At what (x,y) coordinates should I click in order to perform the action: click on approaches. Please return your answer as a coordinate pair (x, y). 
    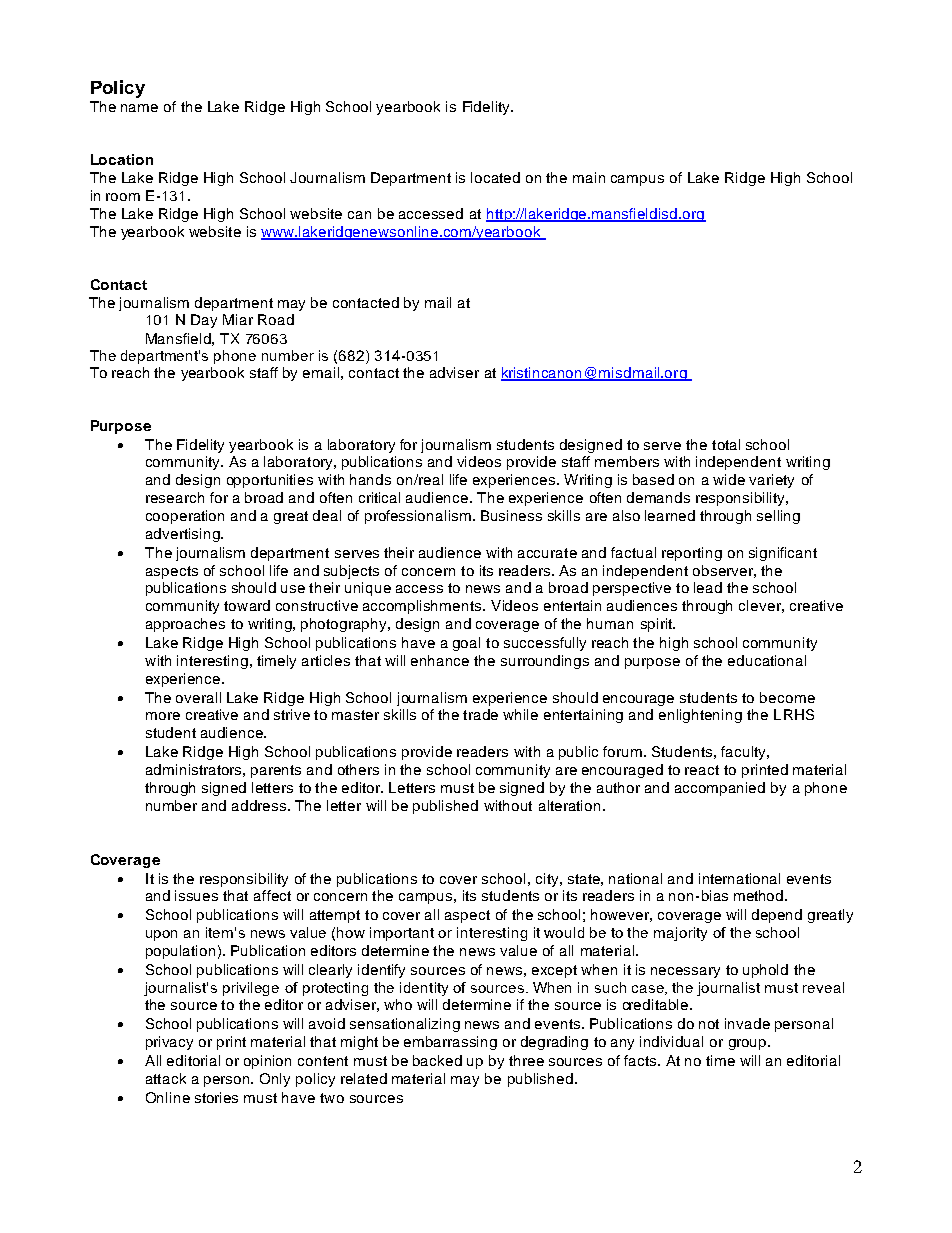
    Looking at the image, I should click on (185, 625).
